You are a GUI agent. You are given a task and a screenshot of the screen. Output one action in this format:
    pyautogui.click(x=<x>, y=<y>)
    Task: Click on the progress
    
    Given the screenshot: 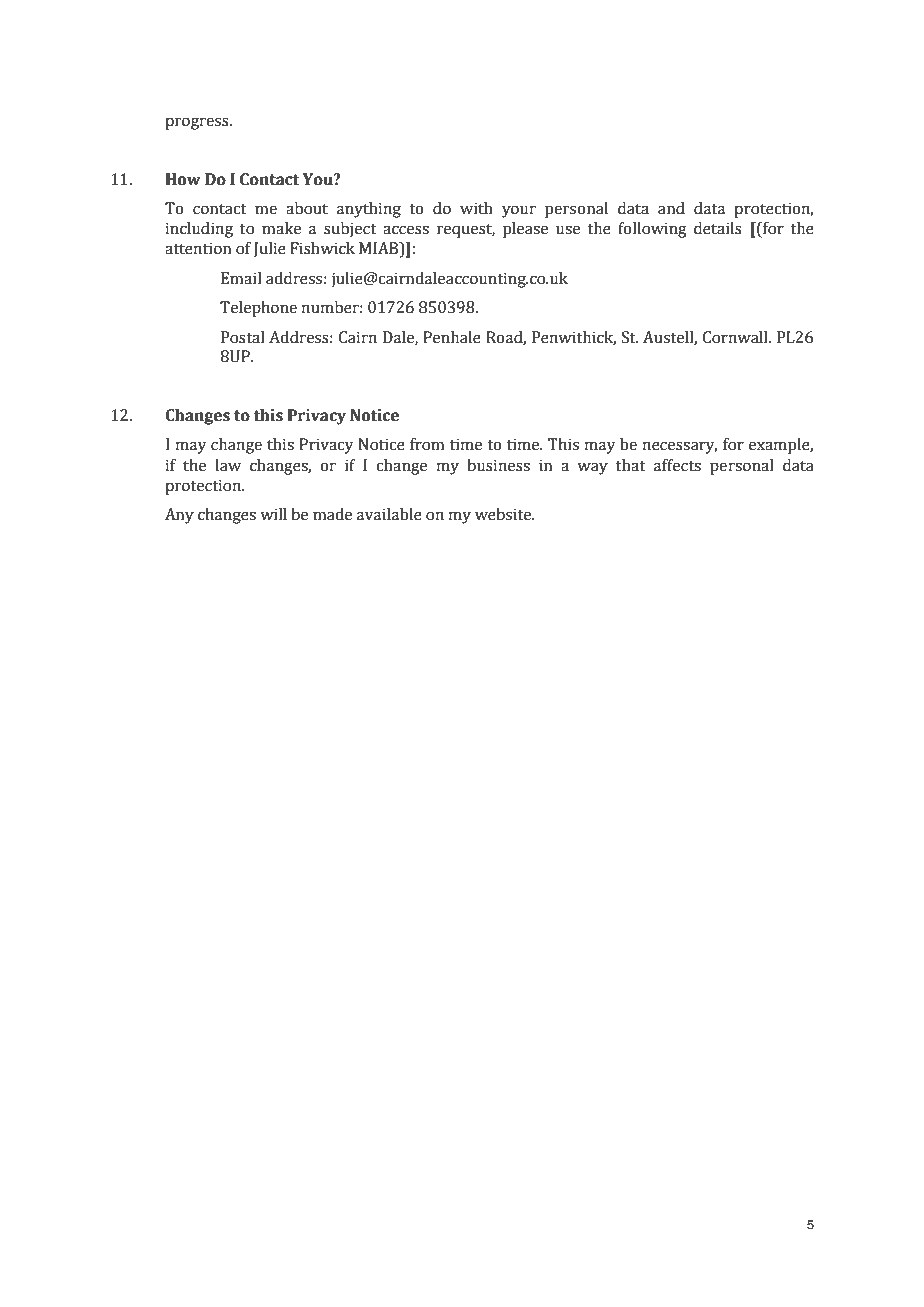 What is the action you would take?
    pyautogui.click(x=198, y=123)
